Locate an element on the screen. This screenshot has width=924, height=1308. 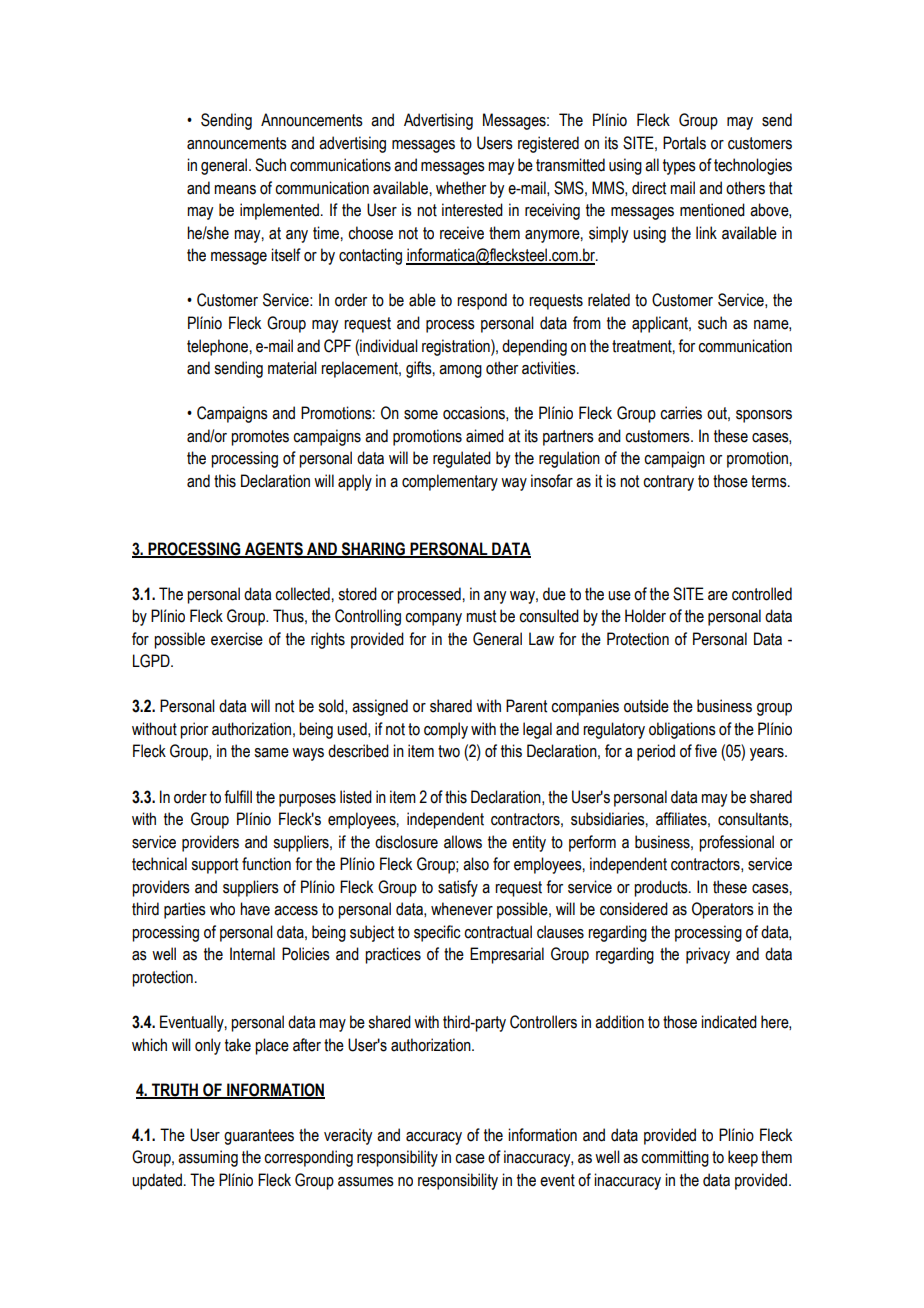
fulfill is located at coordinates (238, 797).
